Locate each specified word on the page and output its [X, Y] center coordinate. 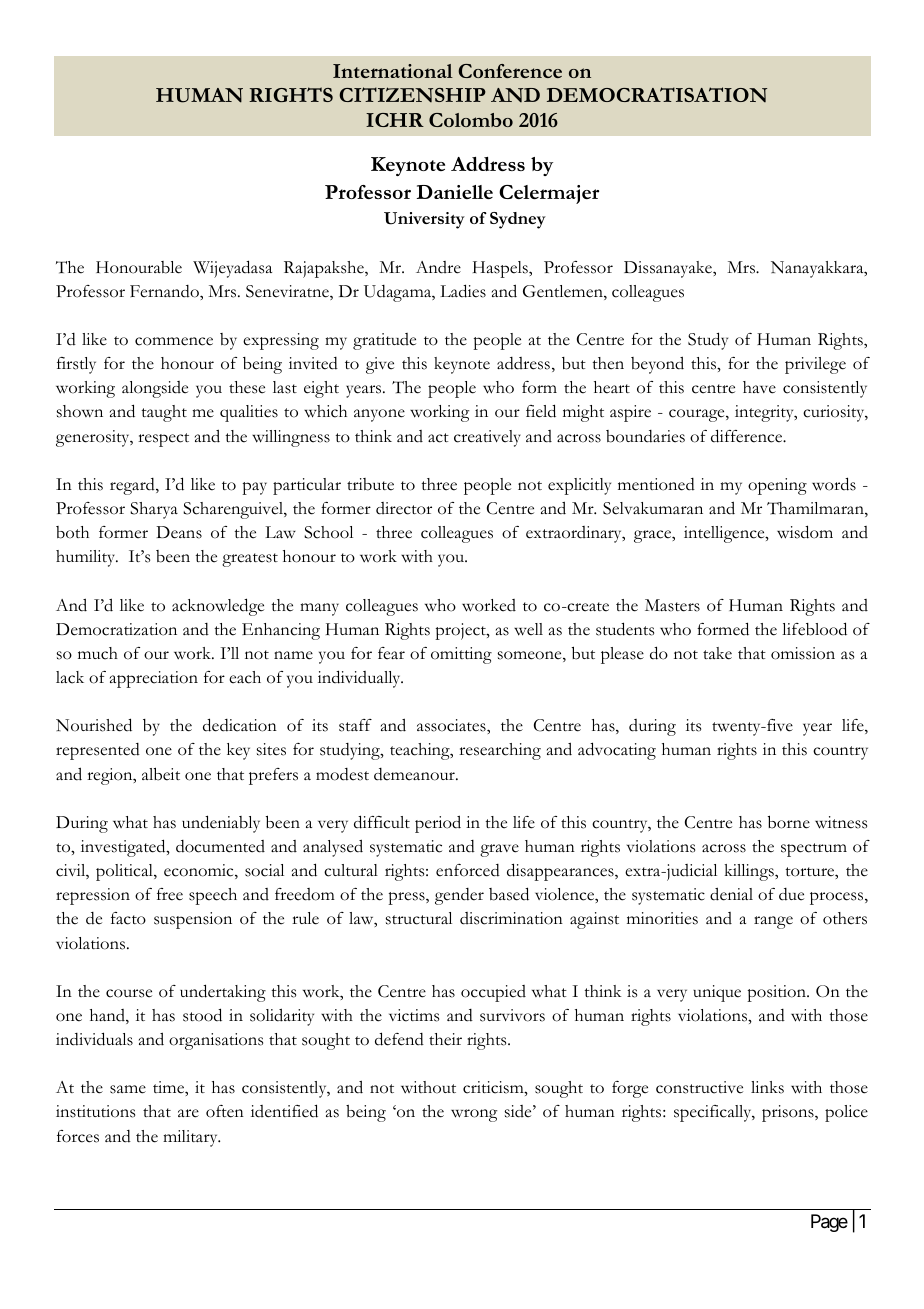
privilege [815, 365]
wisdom [805, 532]
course [129, 993]
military [191, 1138]
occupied [493, 993]
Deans [179, 532]
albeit [161, 774]
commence [174, 341]
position [777, 993]
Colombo [471, 120]
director [404, 508]
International [393, 71]
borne [789, 822]
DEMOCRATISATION [657, 94]
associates [452, 725]
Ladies [463, 291]
